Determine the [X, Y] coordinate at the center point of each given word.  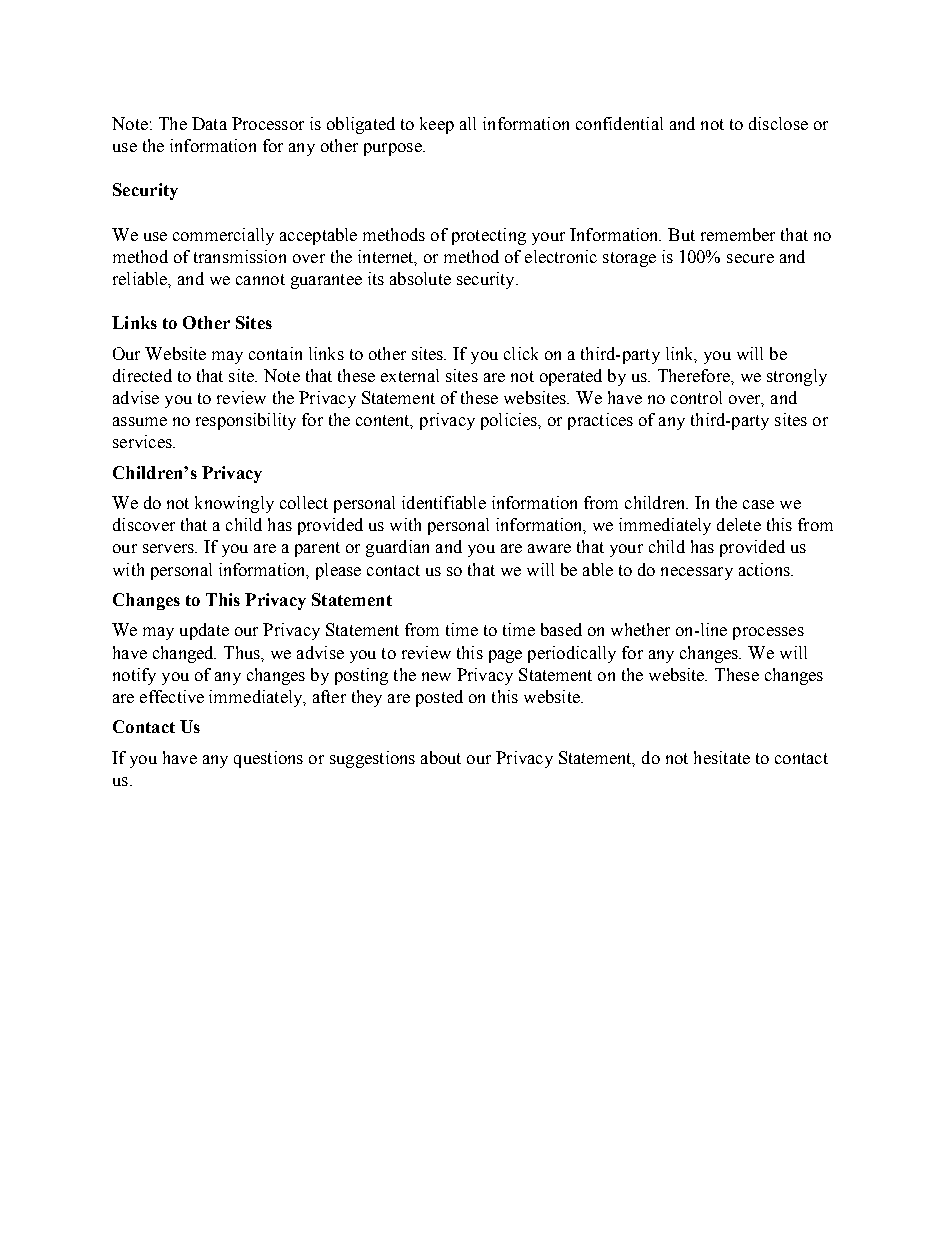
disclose [778, 123]
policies [510, 421]
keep [437, 125]
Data [209, 123]
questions [268, 759]
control [696, 397]
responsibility [246, 421]
